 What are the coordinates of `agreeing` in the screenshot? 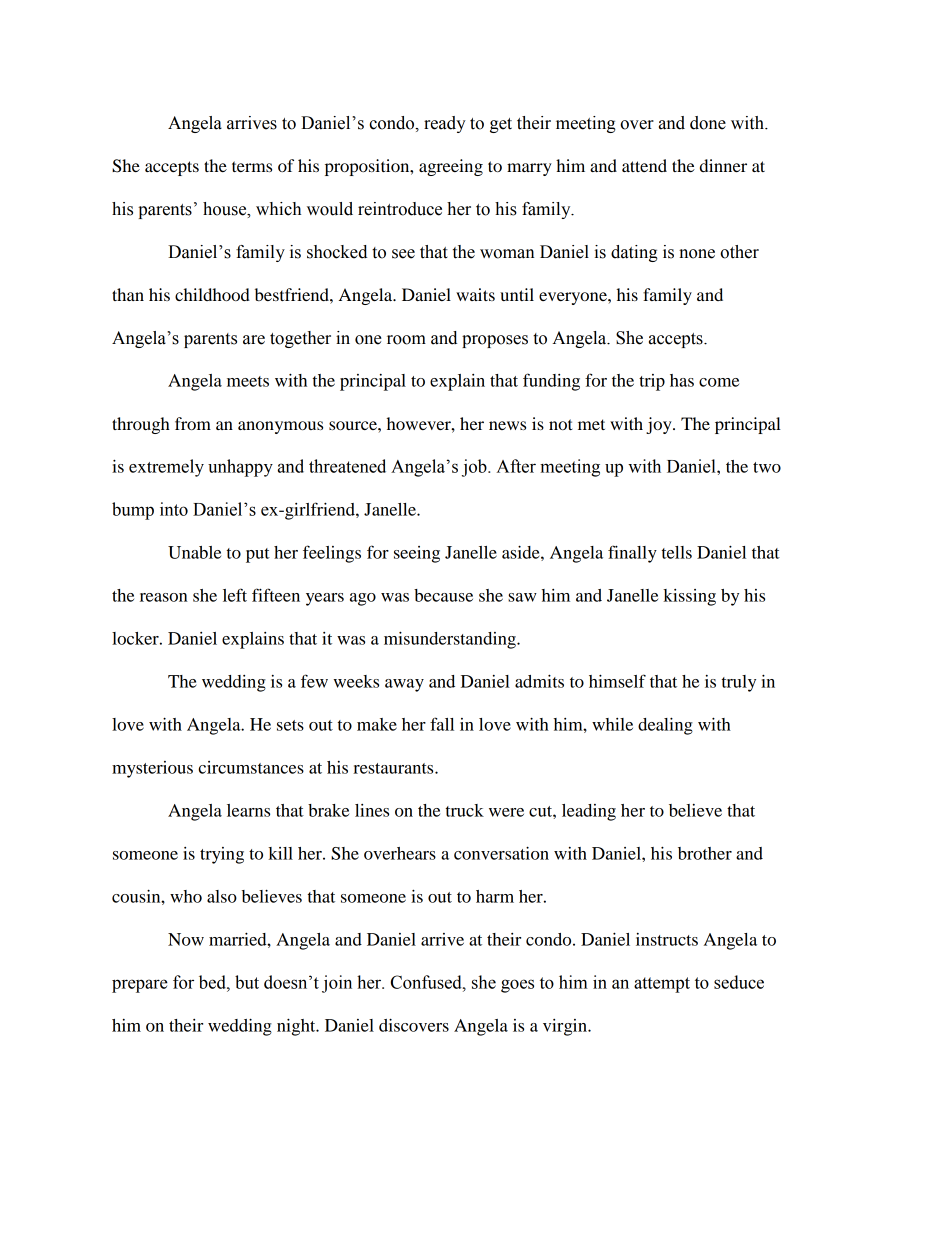 It's located at (451, 167).
